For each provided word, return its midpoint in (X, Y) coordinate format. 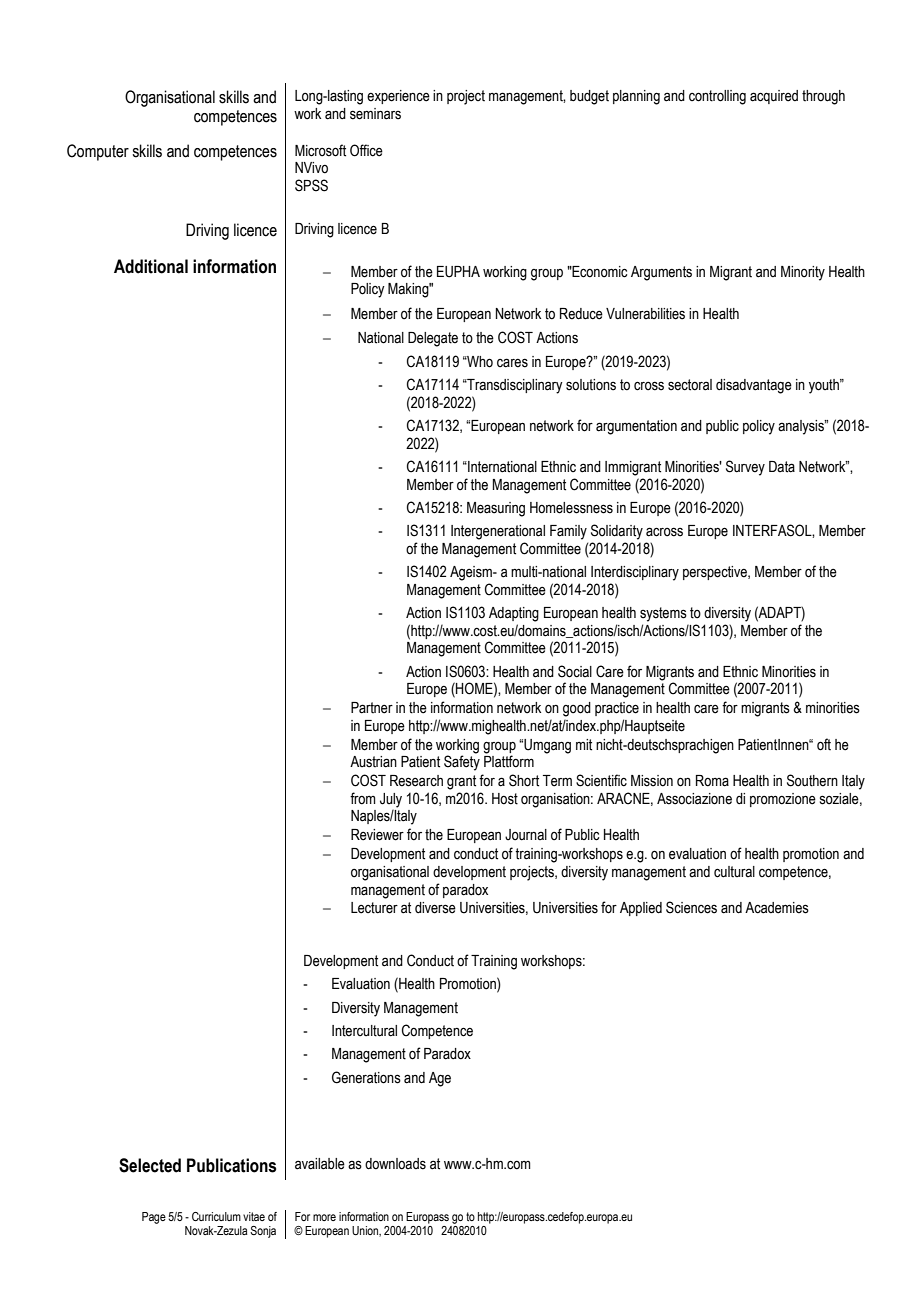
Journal (526, 835)
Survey (745, 468)
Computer (98, 152)
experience (398, 97)
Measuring (496, 509)
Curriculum (216, 1216)
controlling (717, 97)
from (363, 798)
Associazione (694, 799)
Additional (151, 266)
